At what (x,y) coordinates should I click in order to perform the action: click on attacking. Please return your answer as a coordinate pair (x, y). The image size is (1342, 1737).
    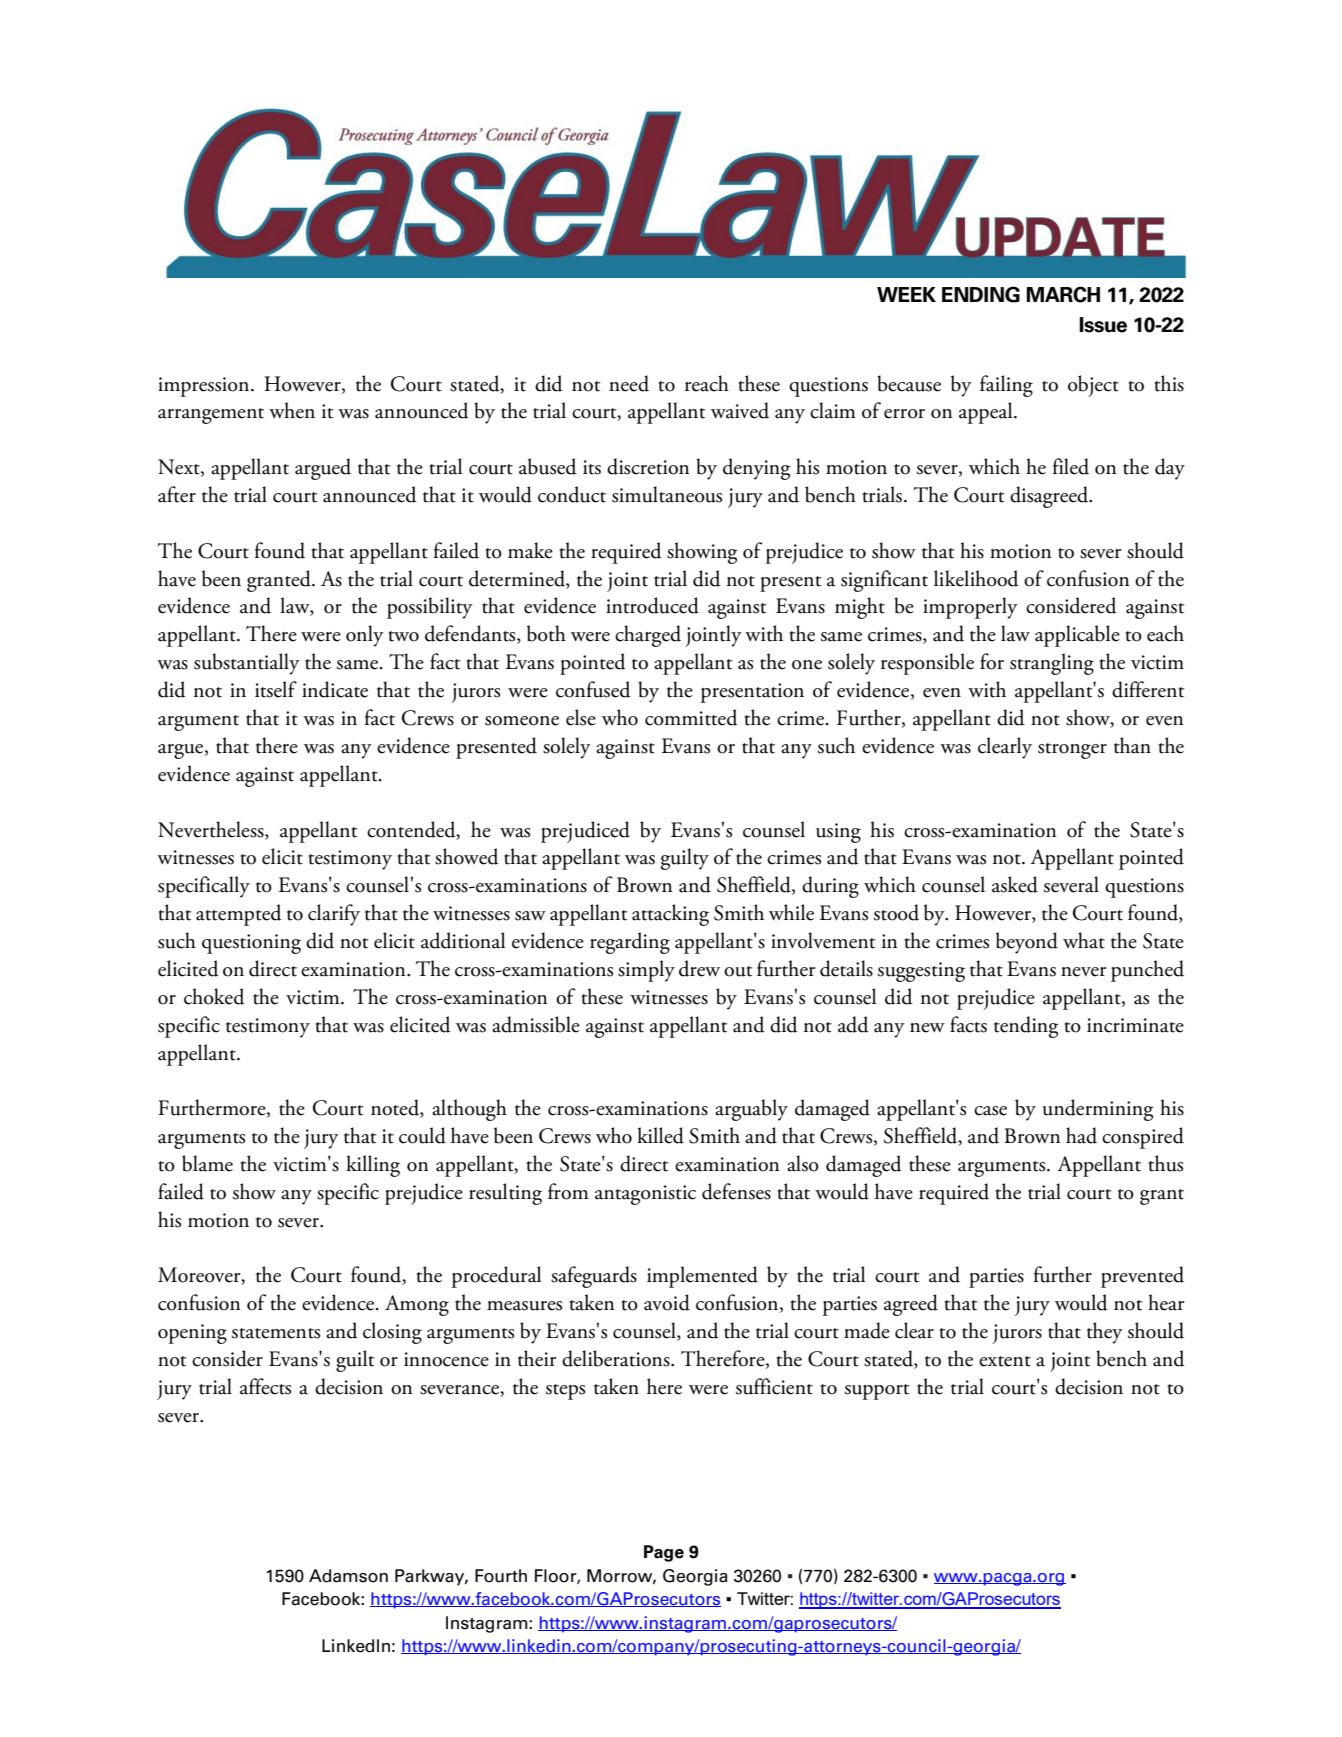
    Looking at the image, I should click on (670, 915).
